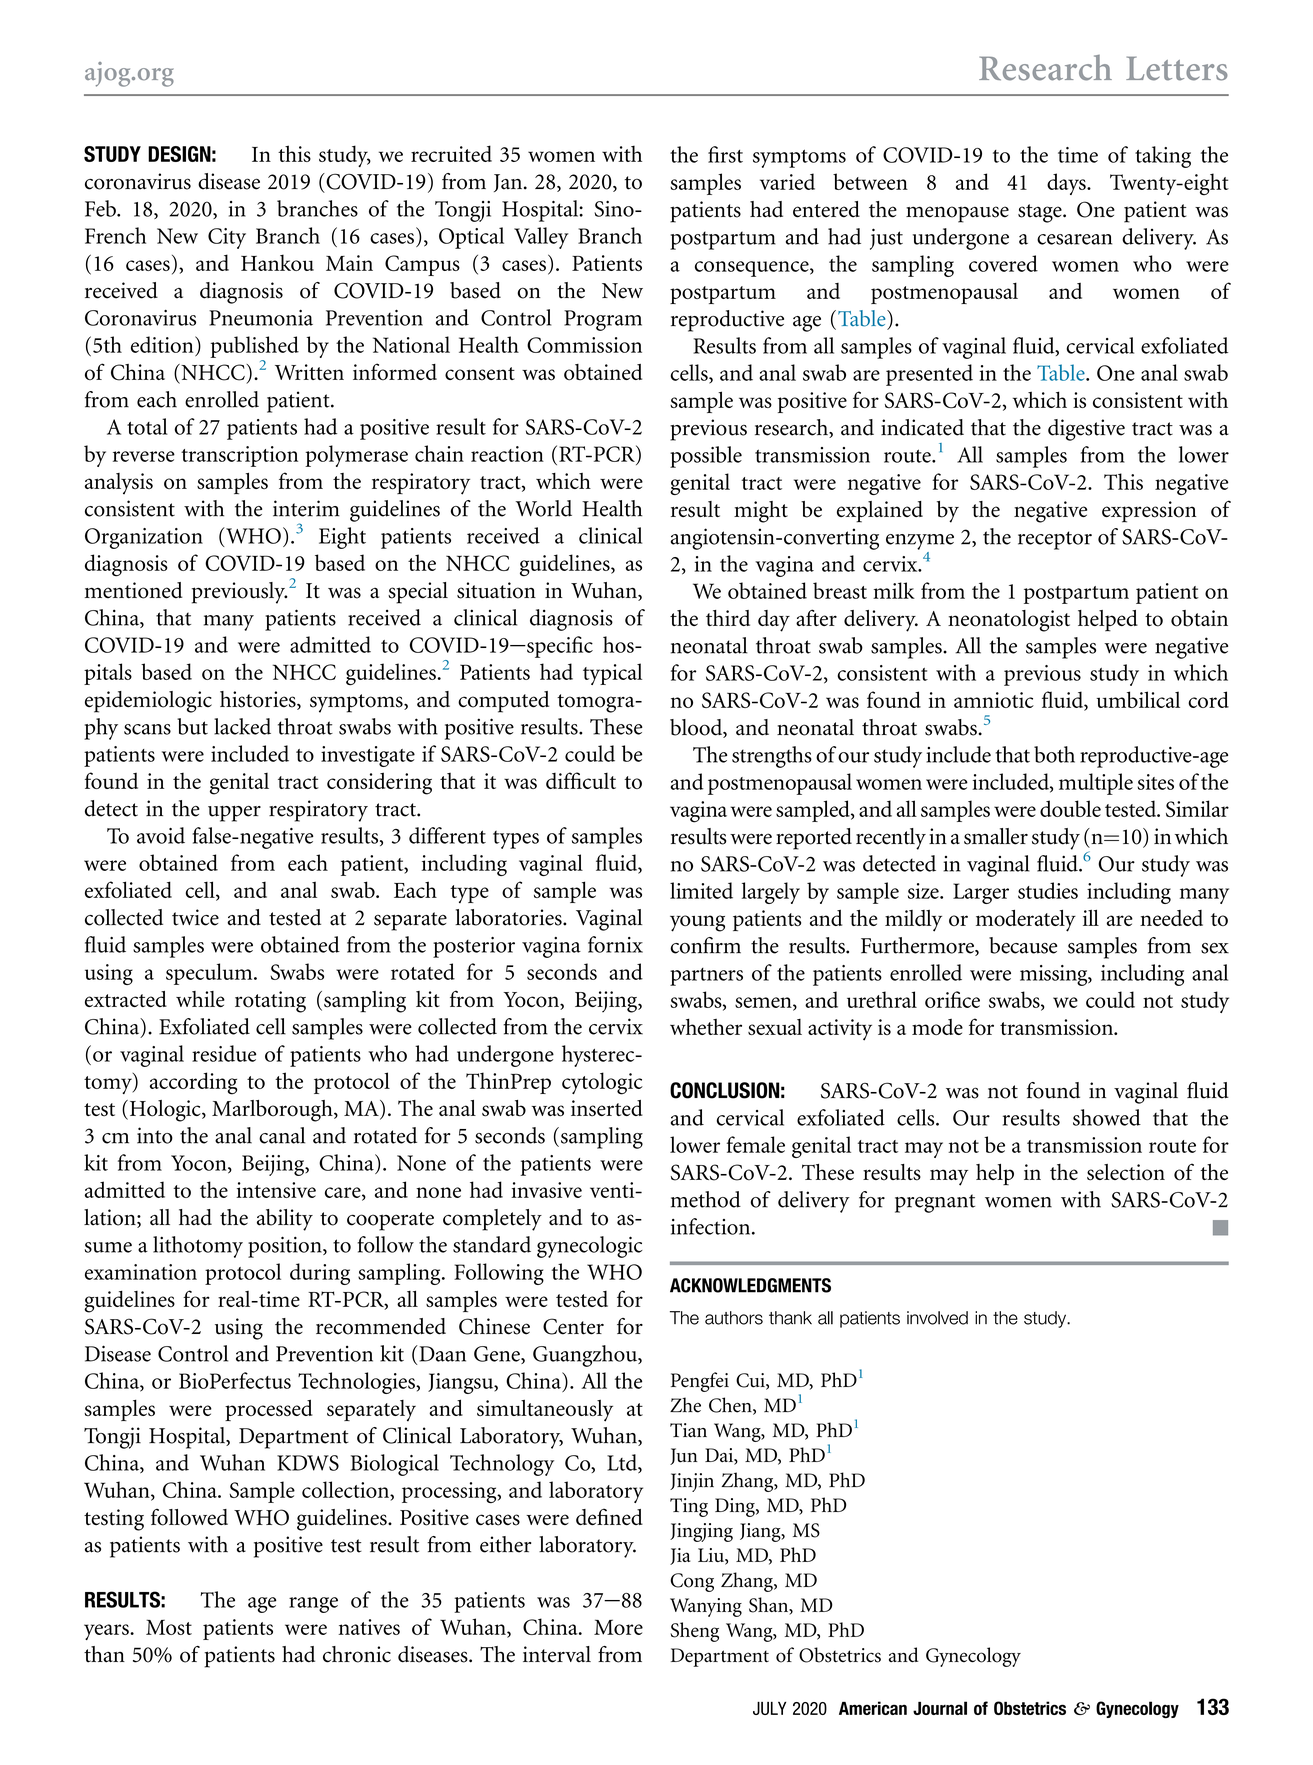  Describe the element at coordinates (1138, 699) in the page. I see `umbilical` at that location.
